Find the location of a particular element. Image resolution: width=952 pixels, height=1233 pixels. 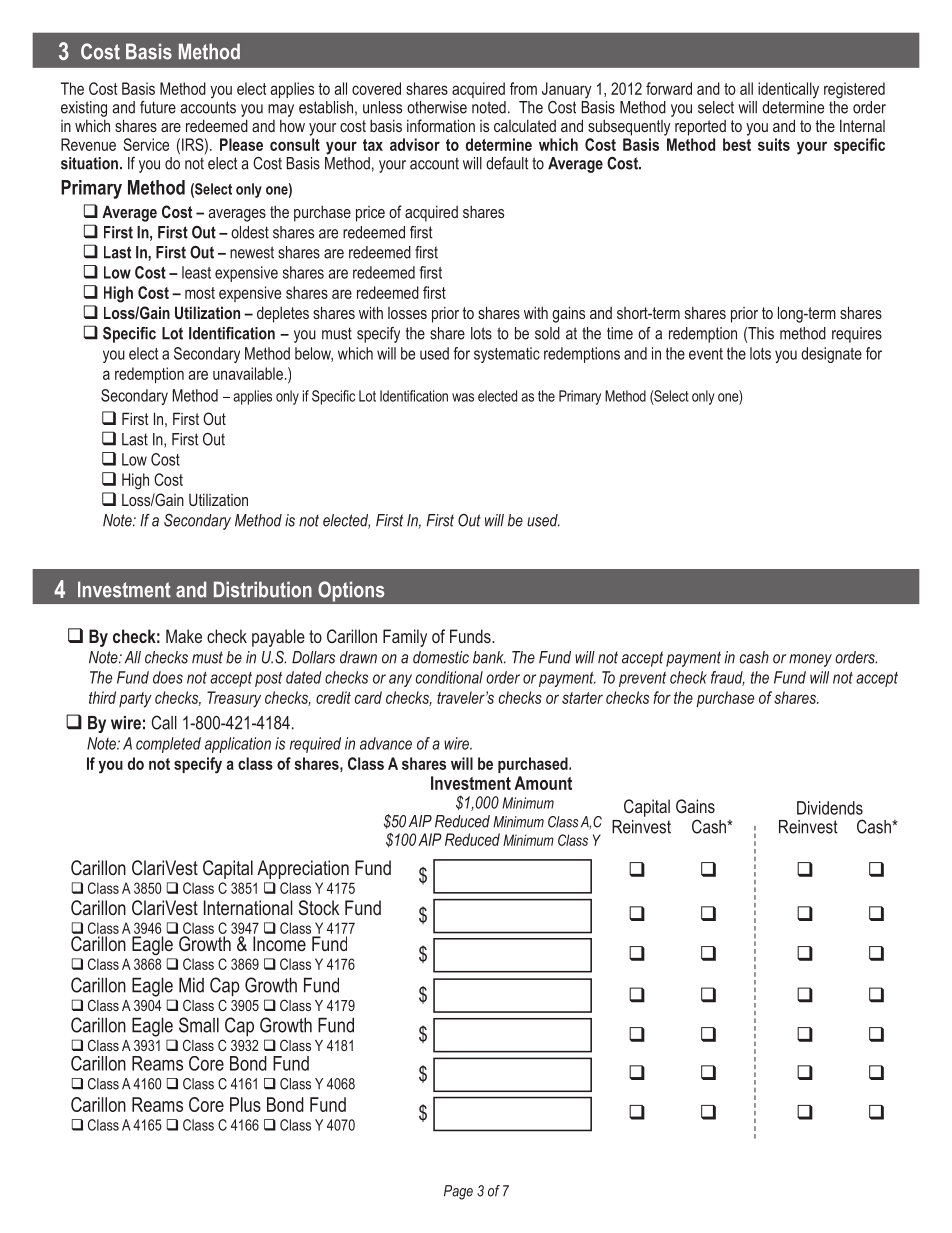

was is located at coordinates (463, 397).
